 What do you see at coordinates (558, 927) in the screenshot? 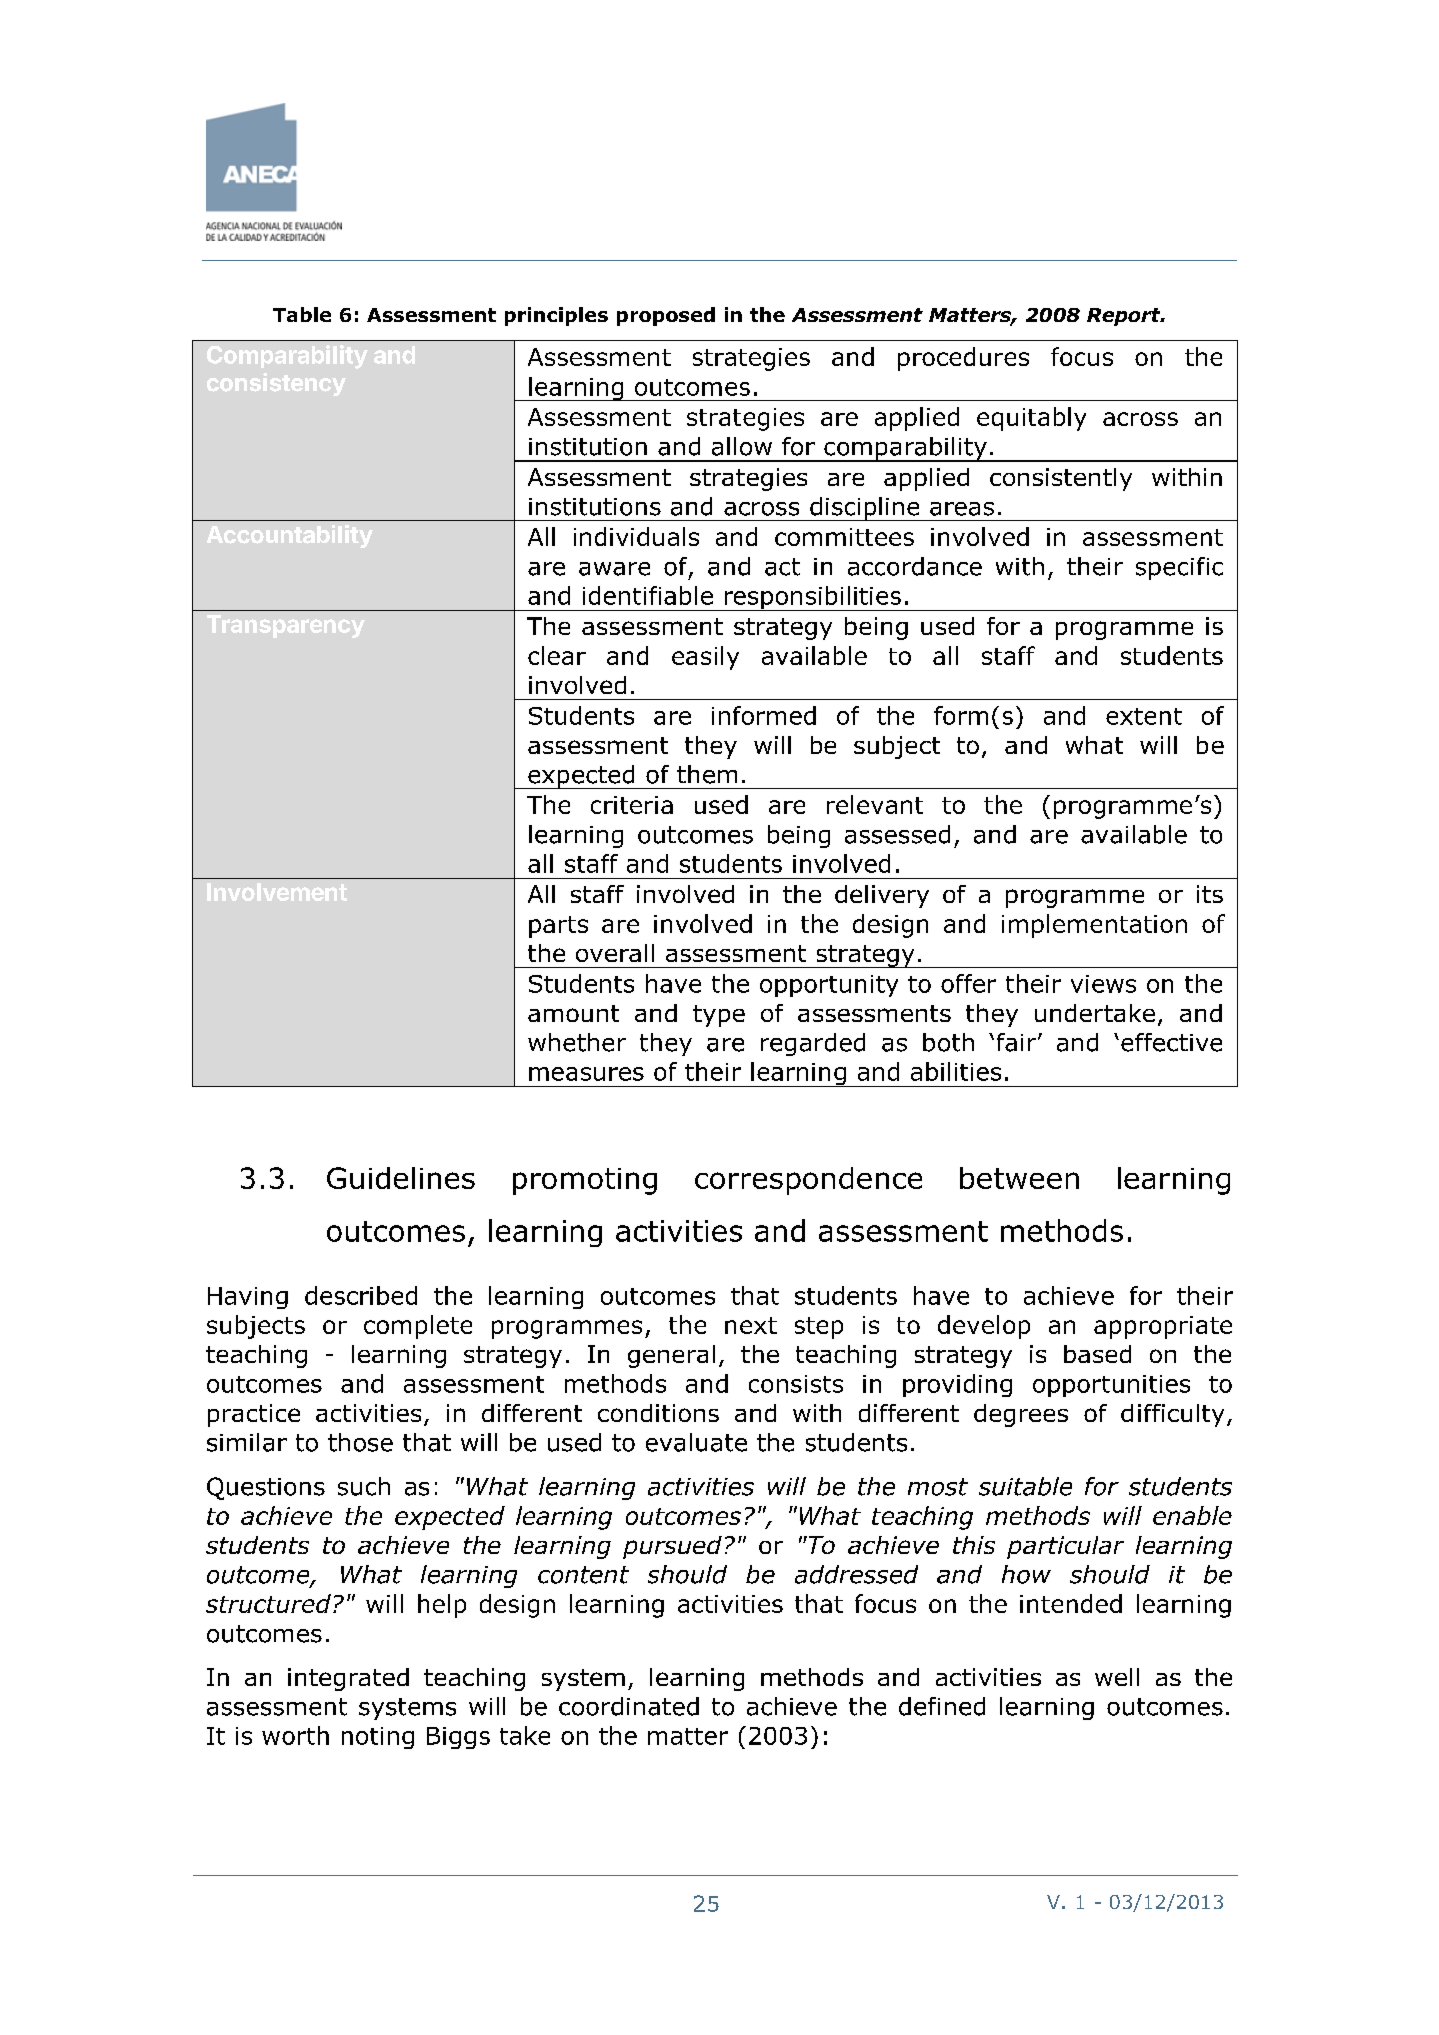
I see `parts` at bounding box center [558, 927].
